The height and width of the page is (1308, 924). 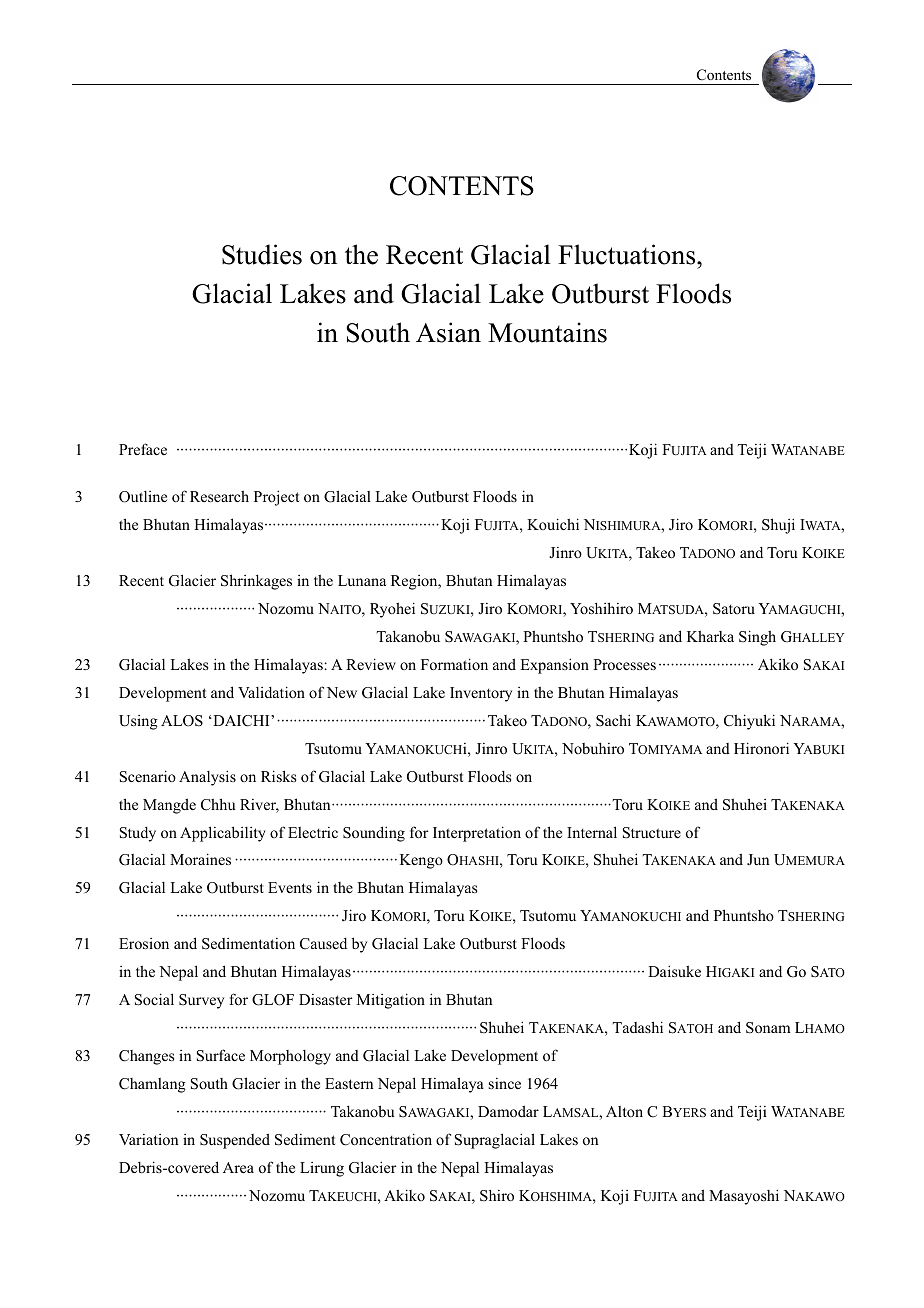 What do you see at coordinates (201, 1001) in the page?
I see `Survey` at bounding box center [201, 1001].
